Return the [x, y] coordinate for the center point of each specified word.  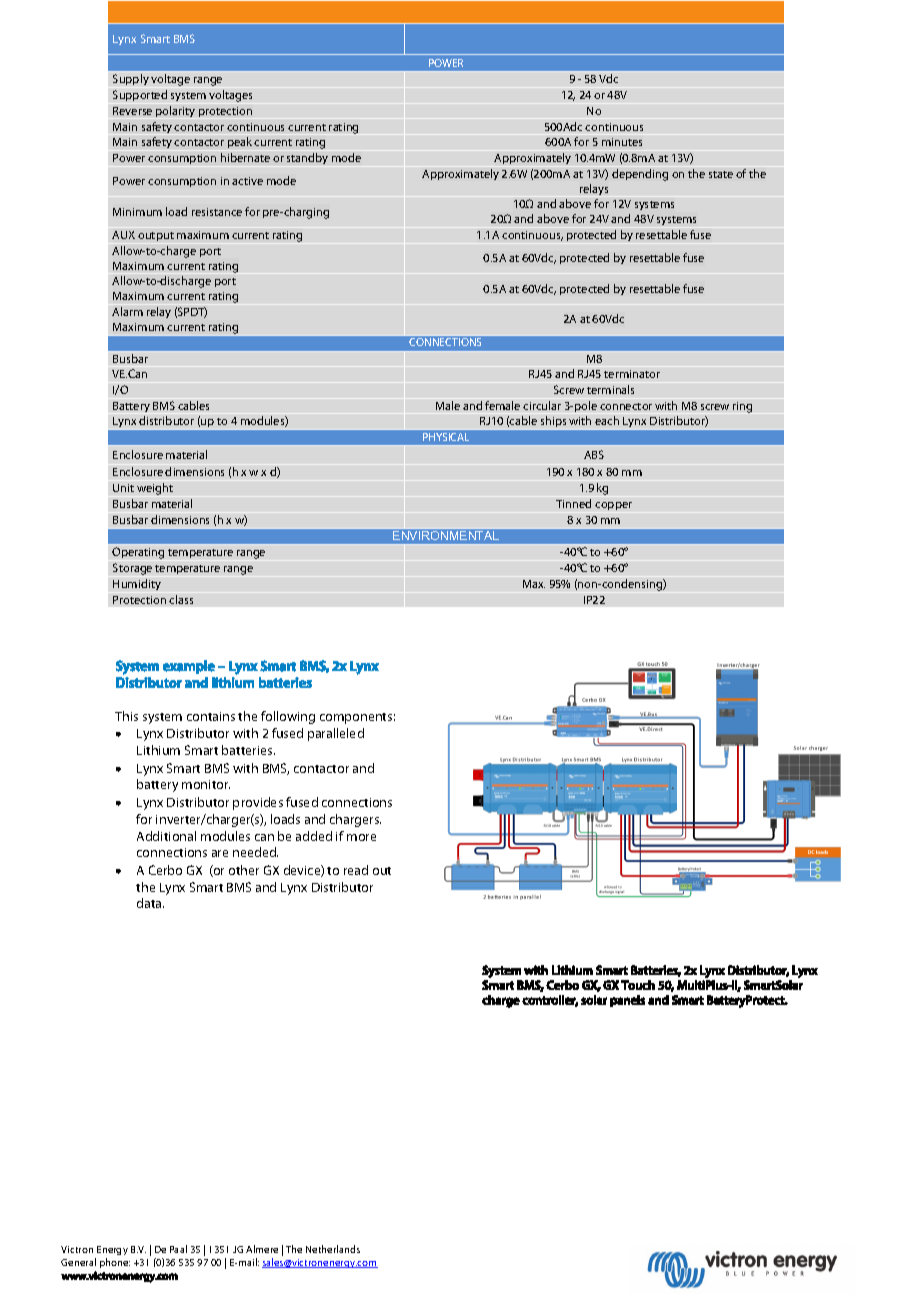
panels [627, 1001]
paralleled [336, 734]
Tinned [573, 503]
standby [307, 158]
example [189, 667]
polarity [175, 111]
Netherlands [333, 1249]
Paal [178, 1249]
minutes [622, 142]
